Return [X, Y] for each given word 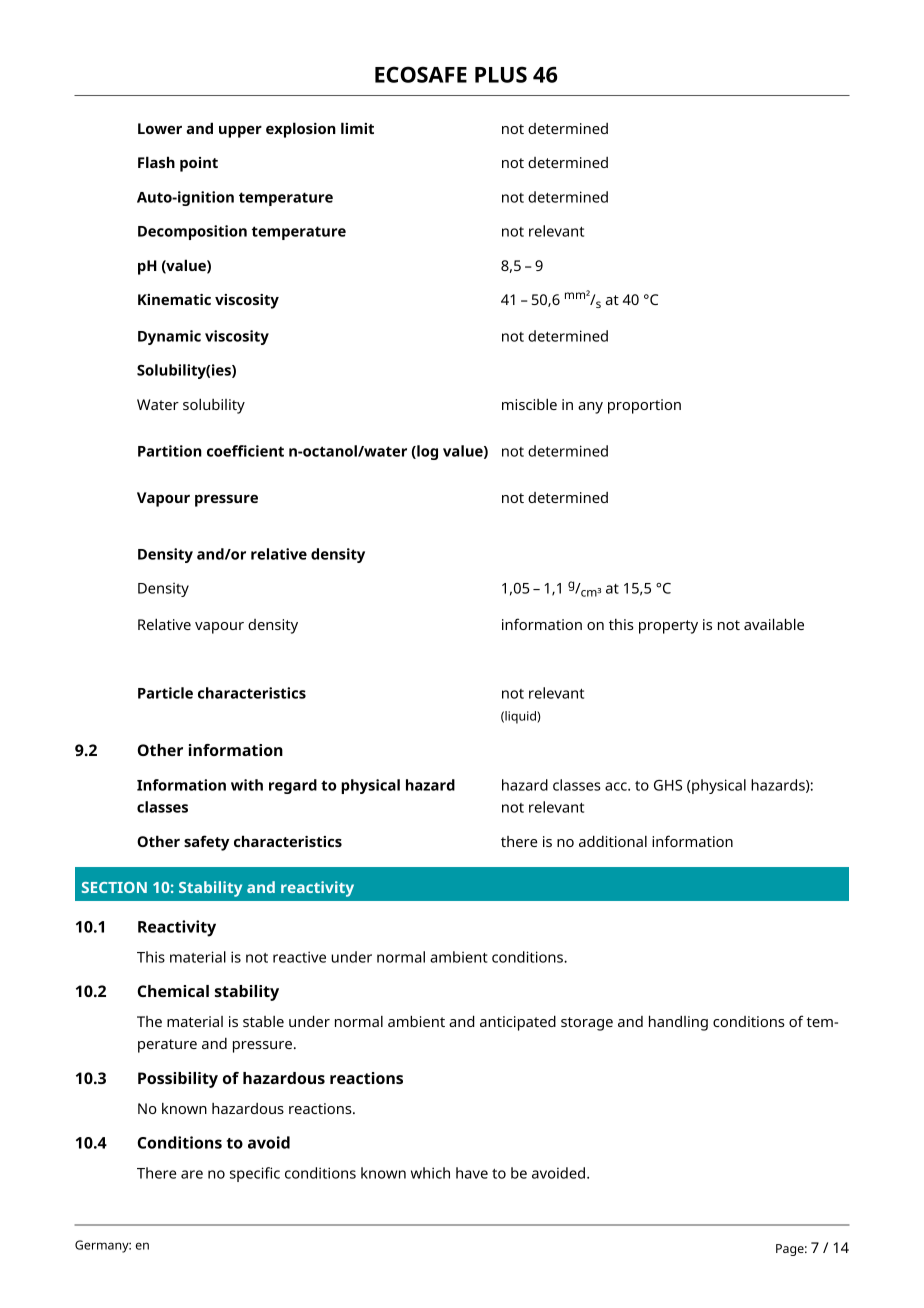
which [430, 1173]
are [192, 1174]
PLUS [501, 74]
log [426, 452]
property [668, 627]
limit [357, 128]
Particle [165, 693]
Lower [160, 128]
